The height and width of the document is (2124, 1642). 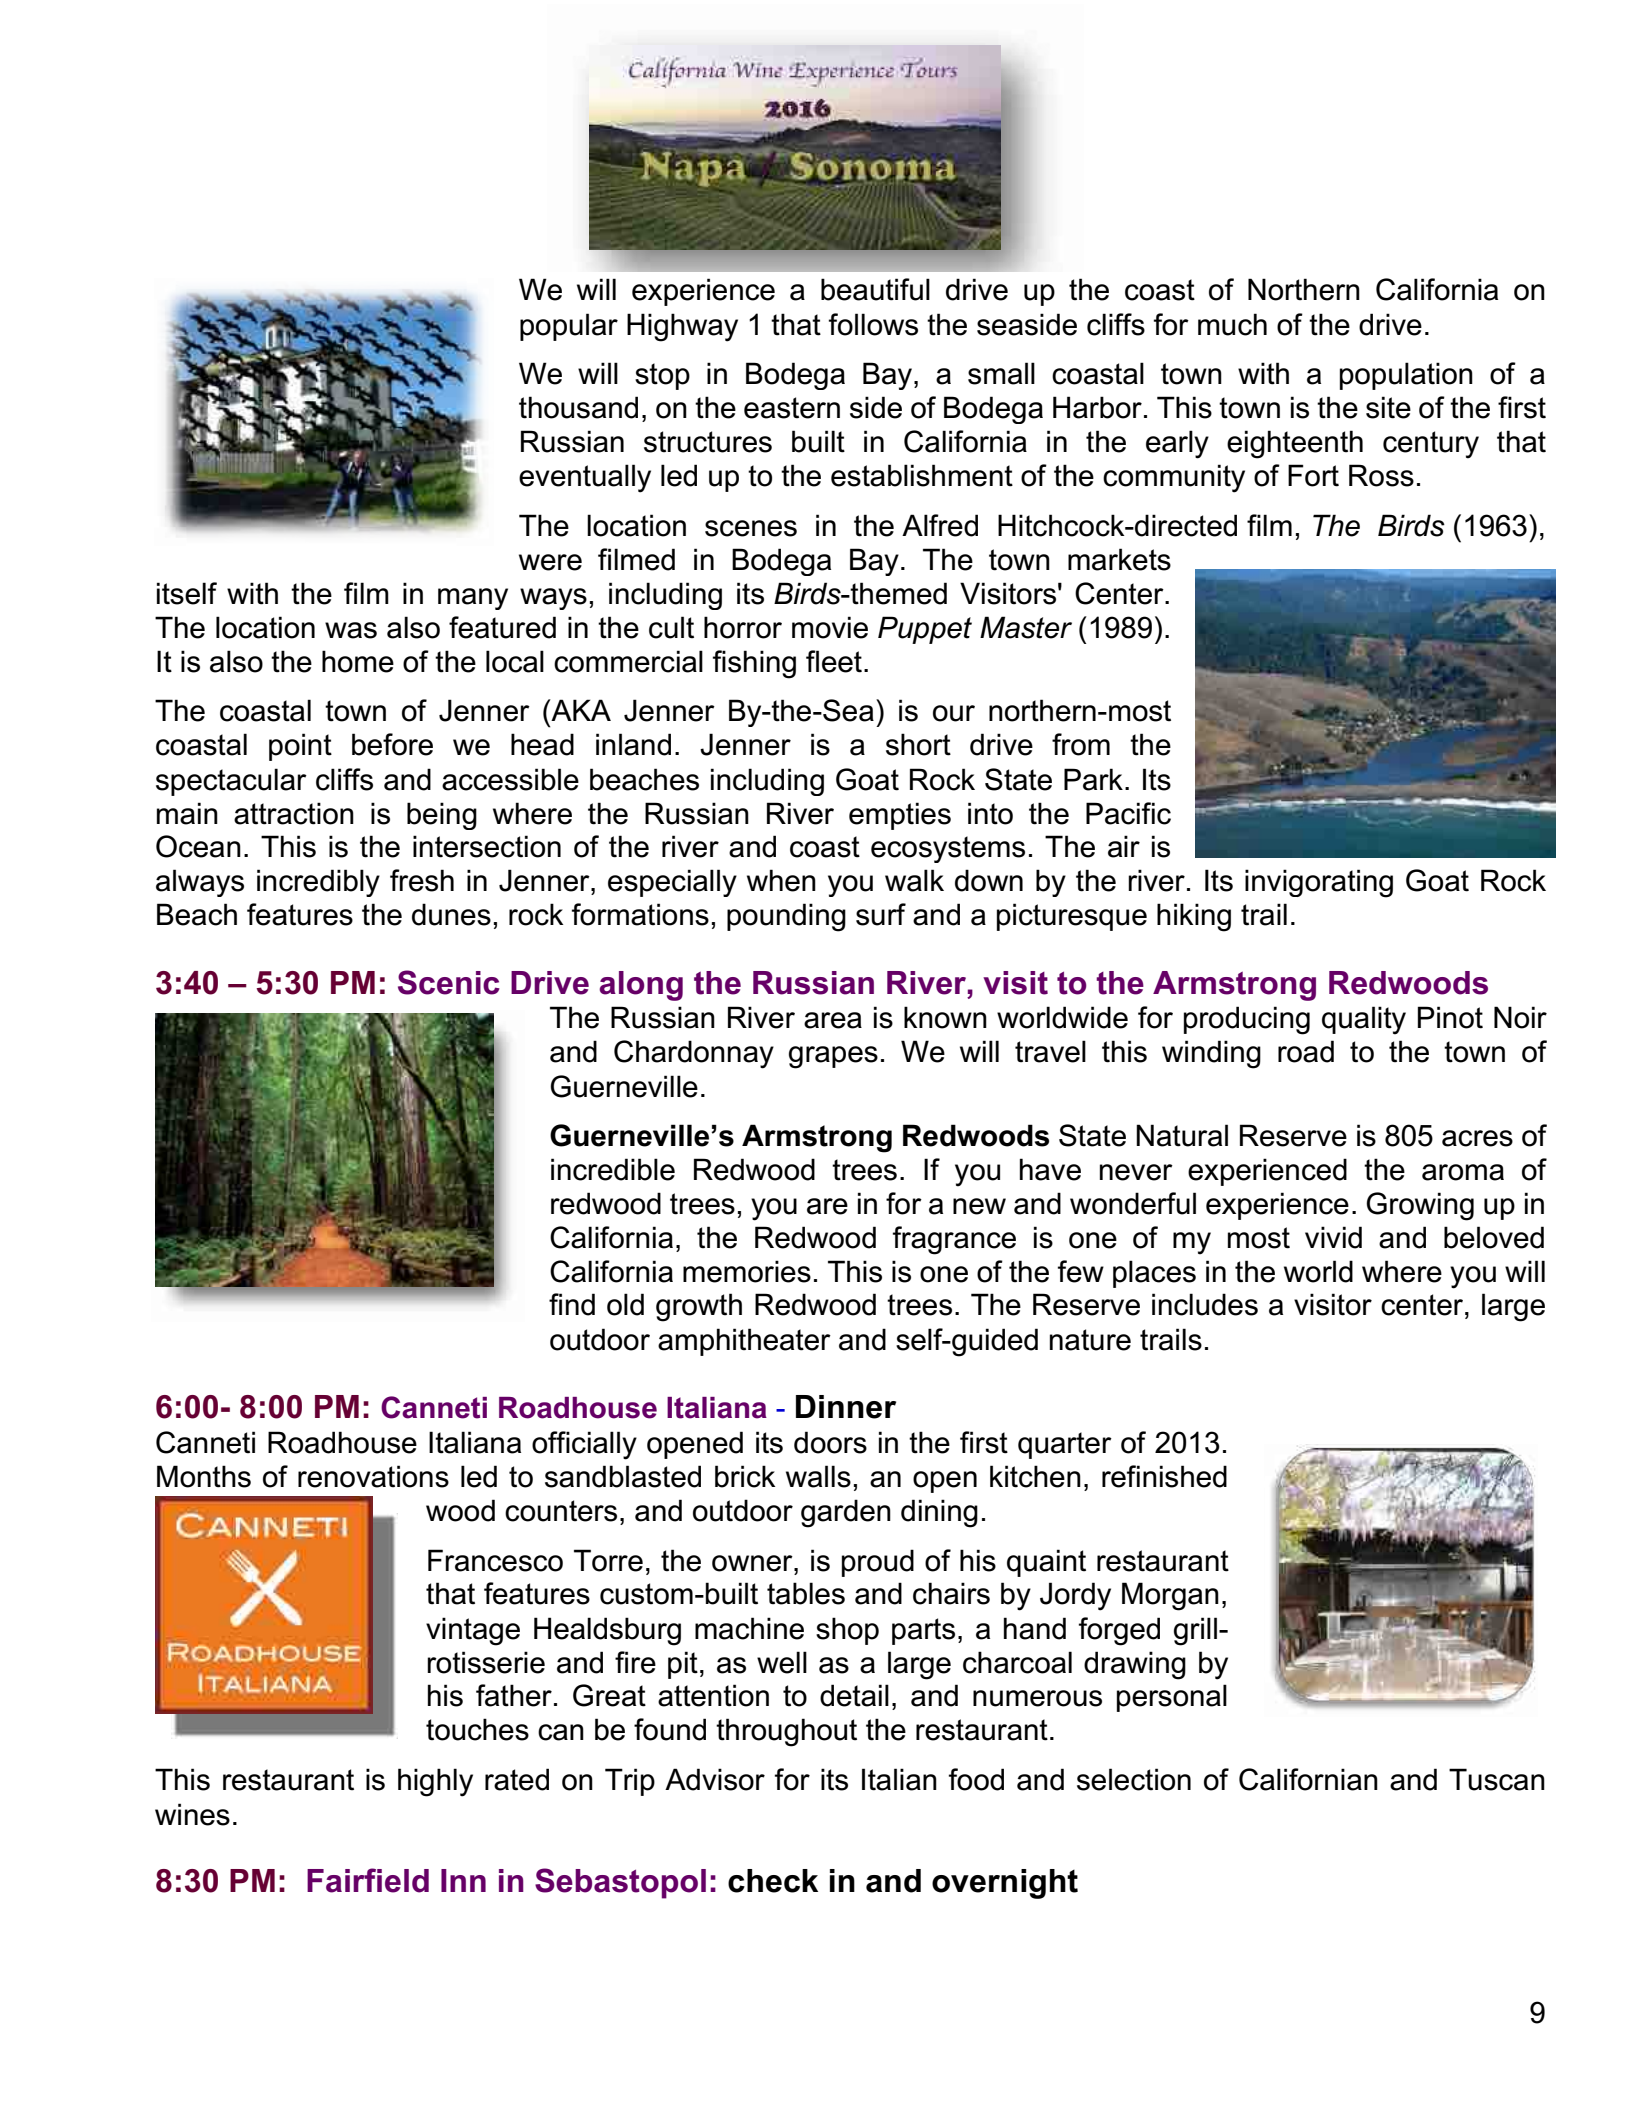 I want to click on population, so click(x=1406, y=376).
